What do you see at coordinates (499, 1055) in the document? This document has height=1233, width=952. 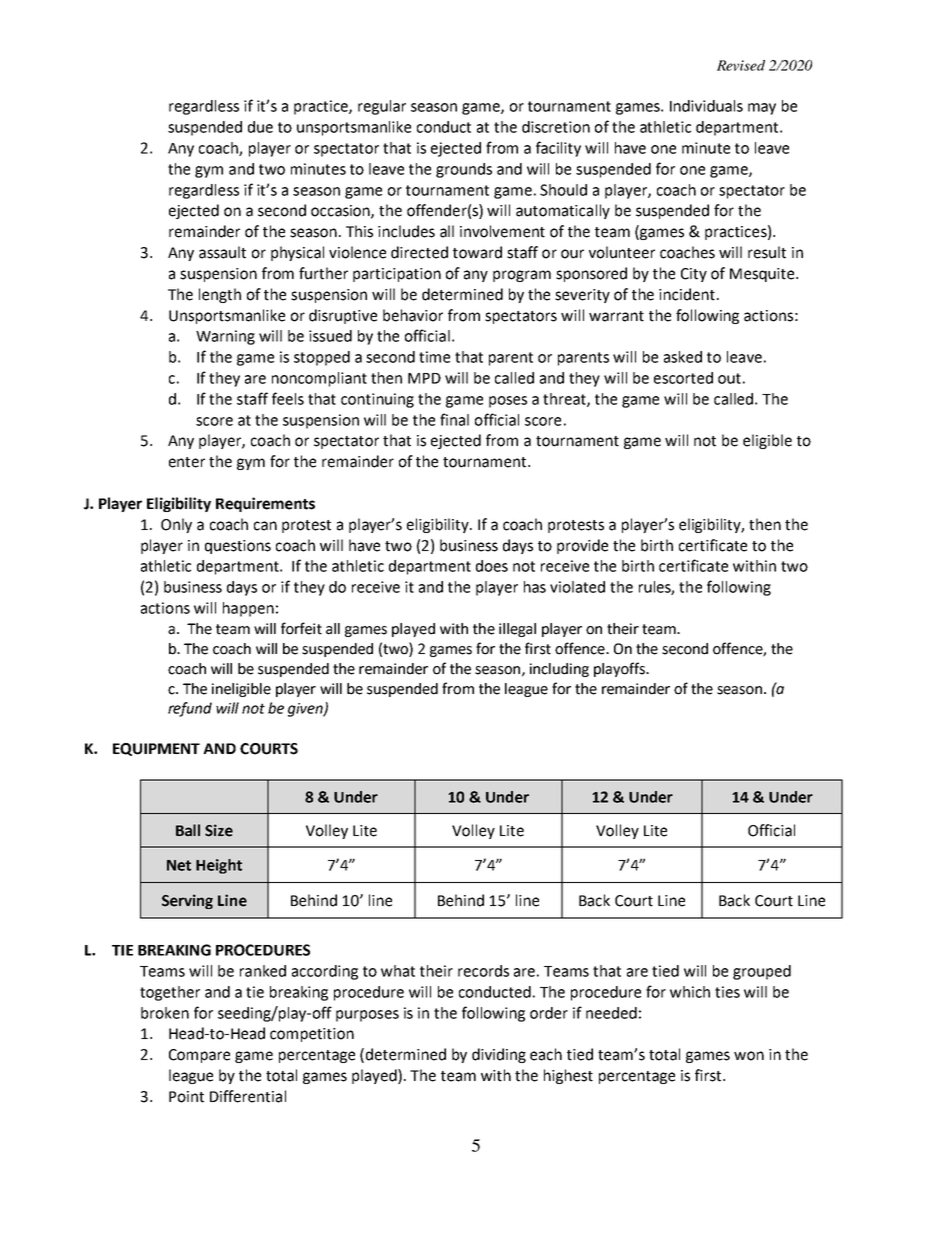 I see `dividing` at bounding box center [499, 1055].
